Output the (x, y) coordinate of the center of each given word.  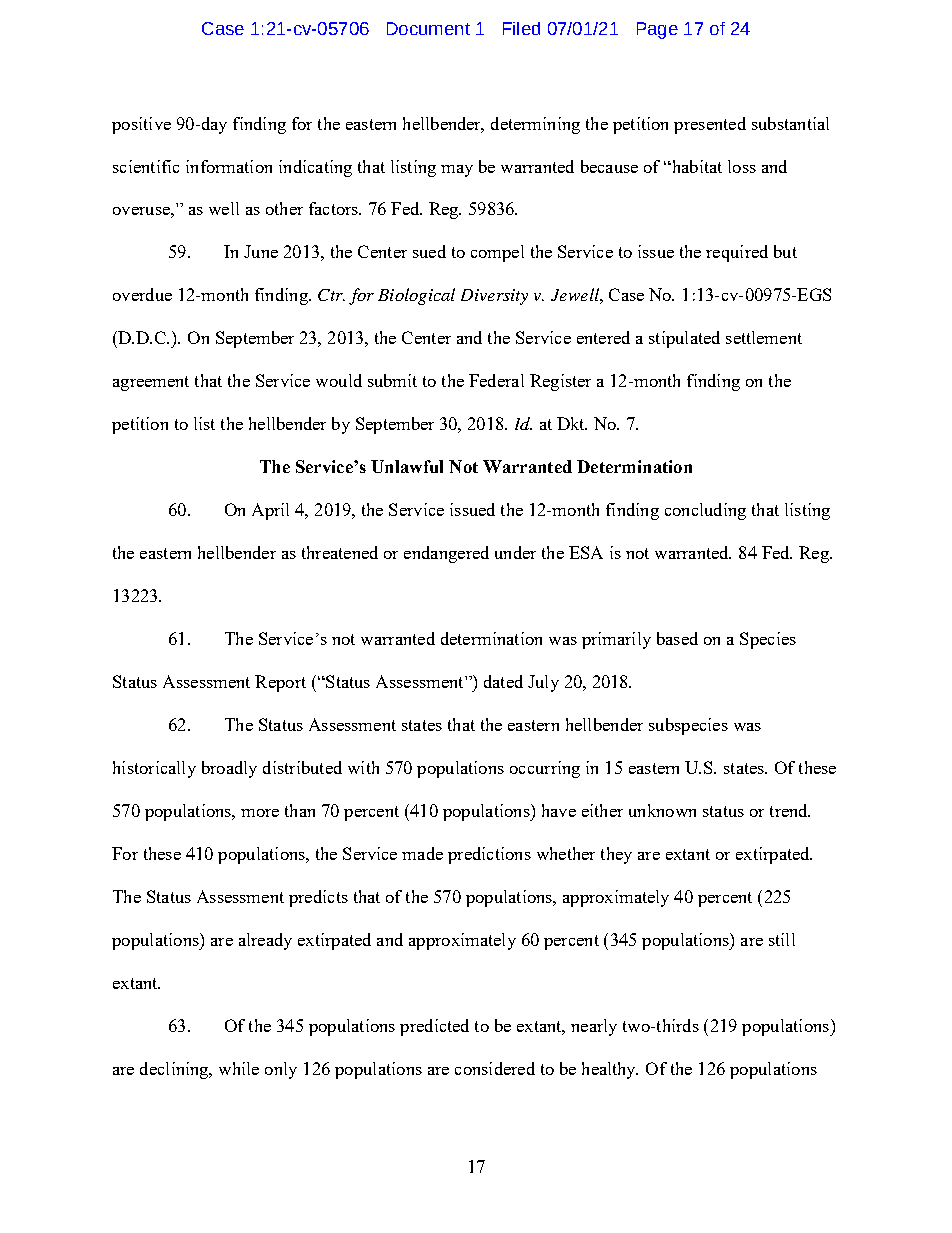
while (239, 1068)
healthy (610, 1070)
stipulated (684, 339)
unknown (662, 810)
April (270, 511)
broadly (229, 769)
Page (657, 30)
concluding (705, 511)
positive (141, 125)
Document (428, 28)
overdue (142, 294)
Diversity (494, 297)
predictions (489, 855)
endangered (446, 554)
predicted (434, 1027)
